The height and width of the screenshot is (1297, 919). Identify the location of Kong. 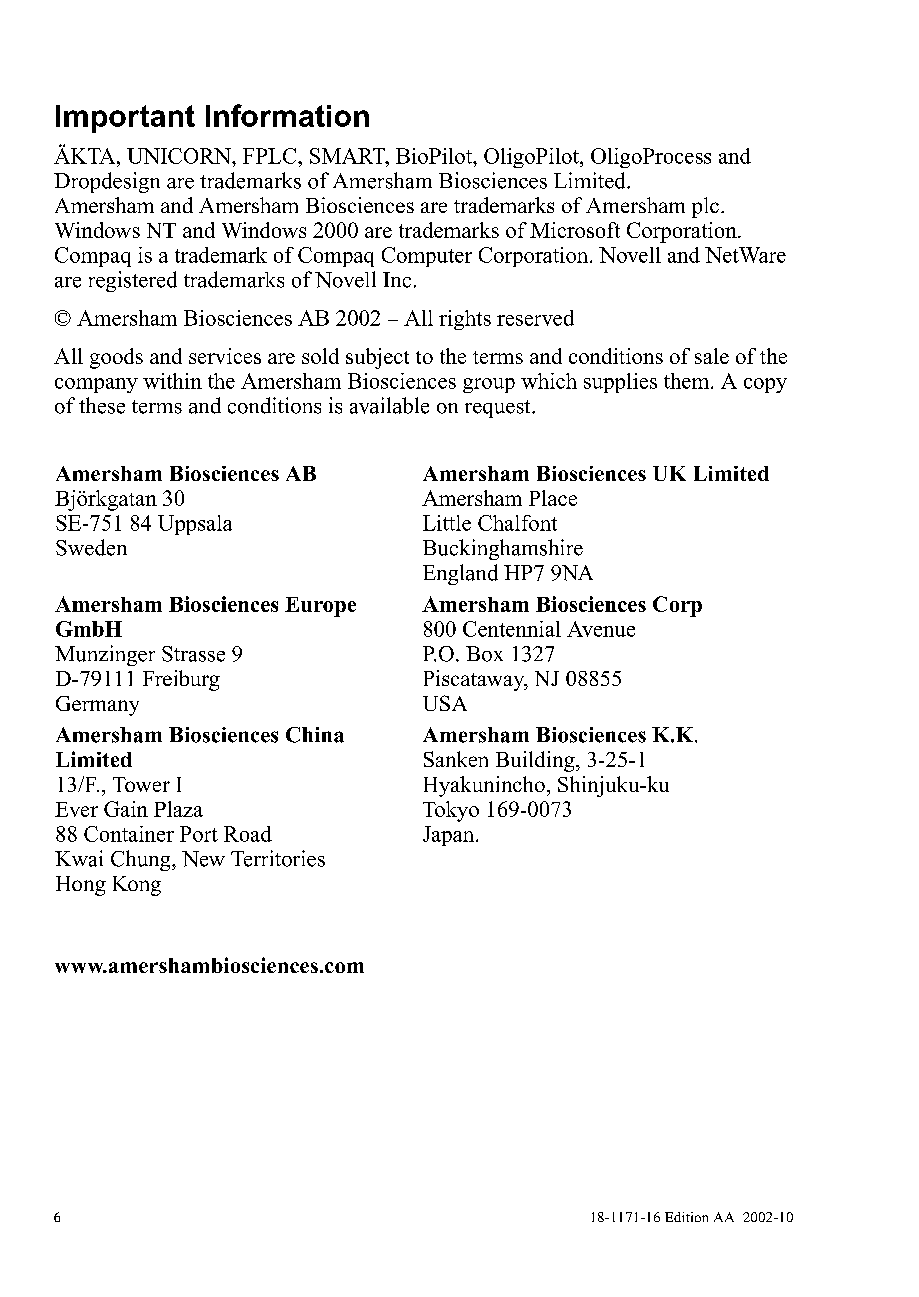
(137, 886).
